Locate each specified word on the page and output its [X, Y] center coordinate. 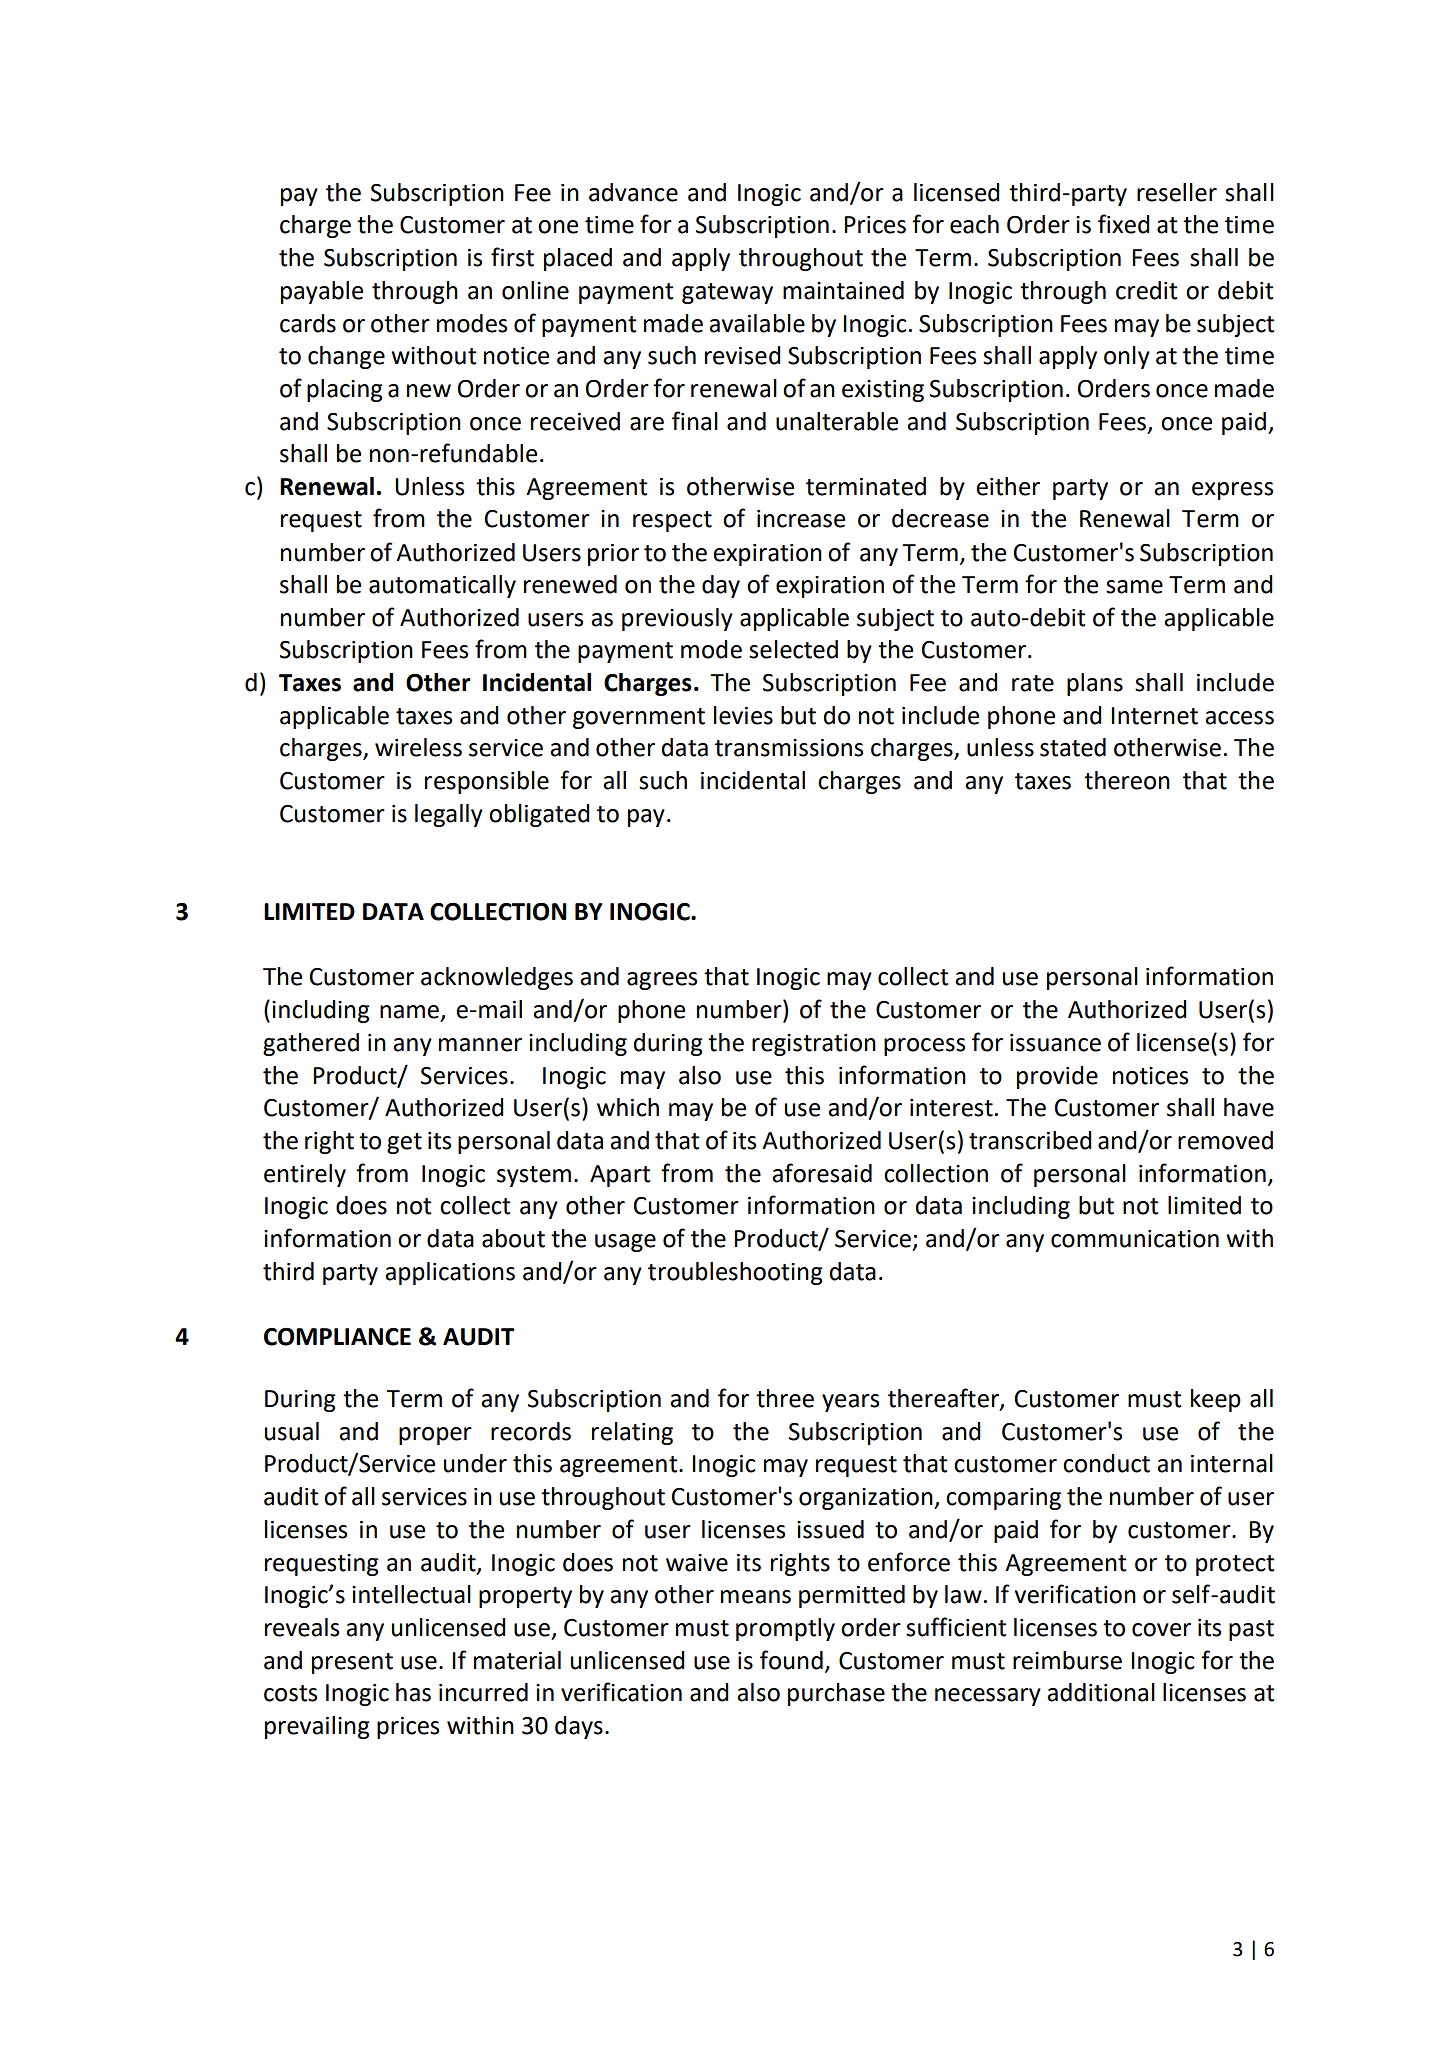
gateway [727, 293]
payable [322, 292]
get [404, 1143]
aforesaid [822, 1173]
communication [1135, 1239]
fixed [1124, 224]
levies [743, 715]
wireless [418, 747]
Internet [1154, 716]
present [352, 1663]
